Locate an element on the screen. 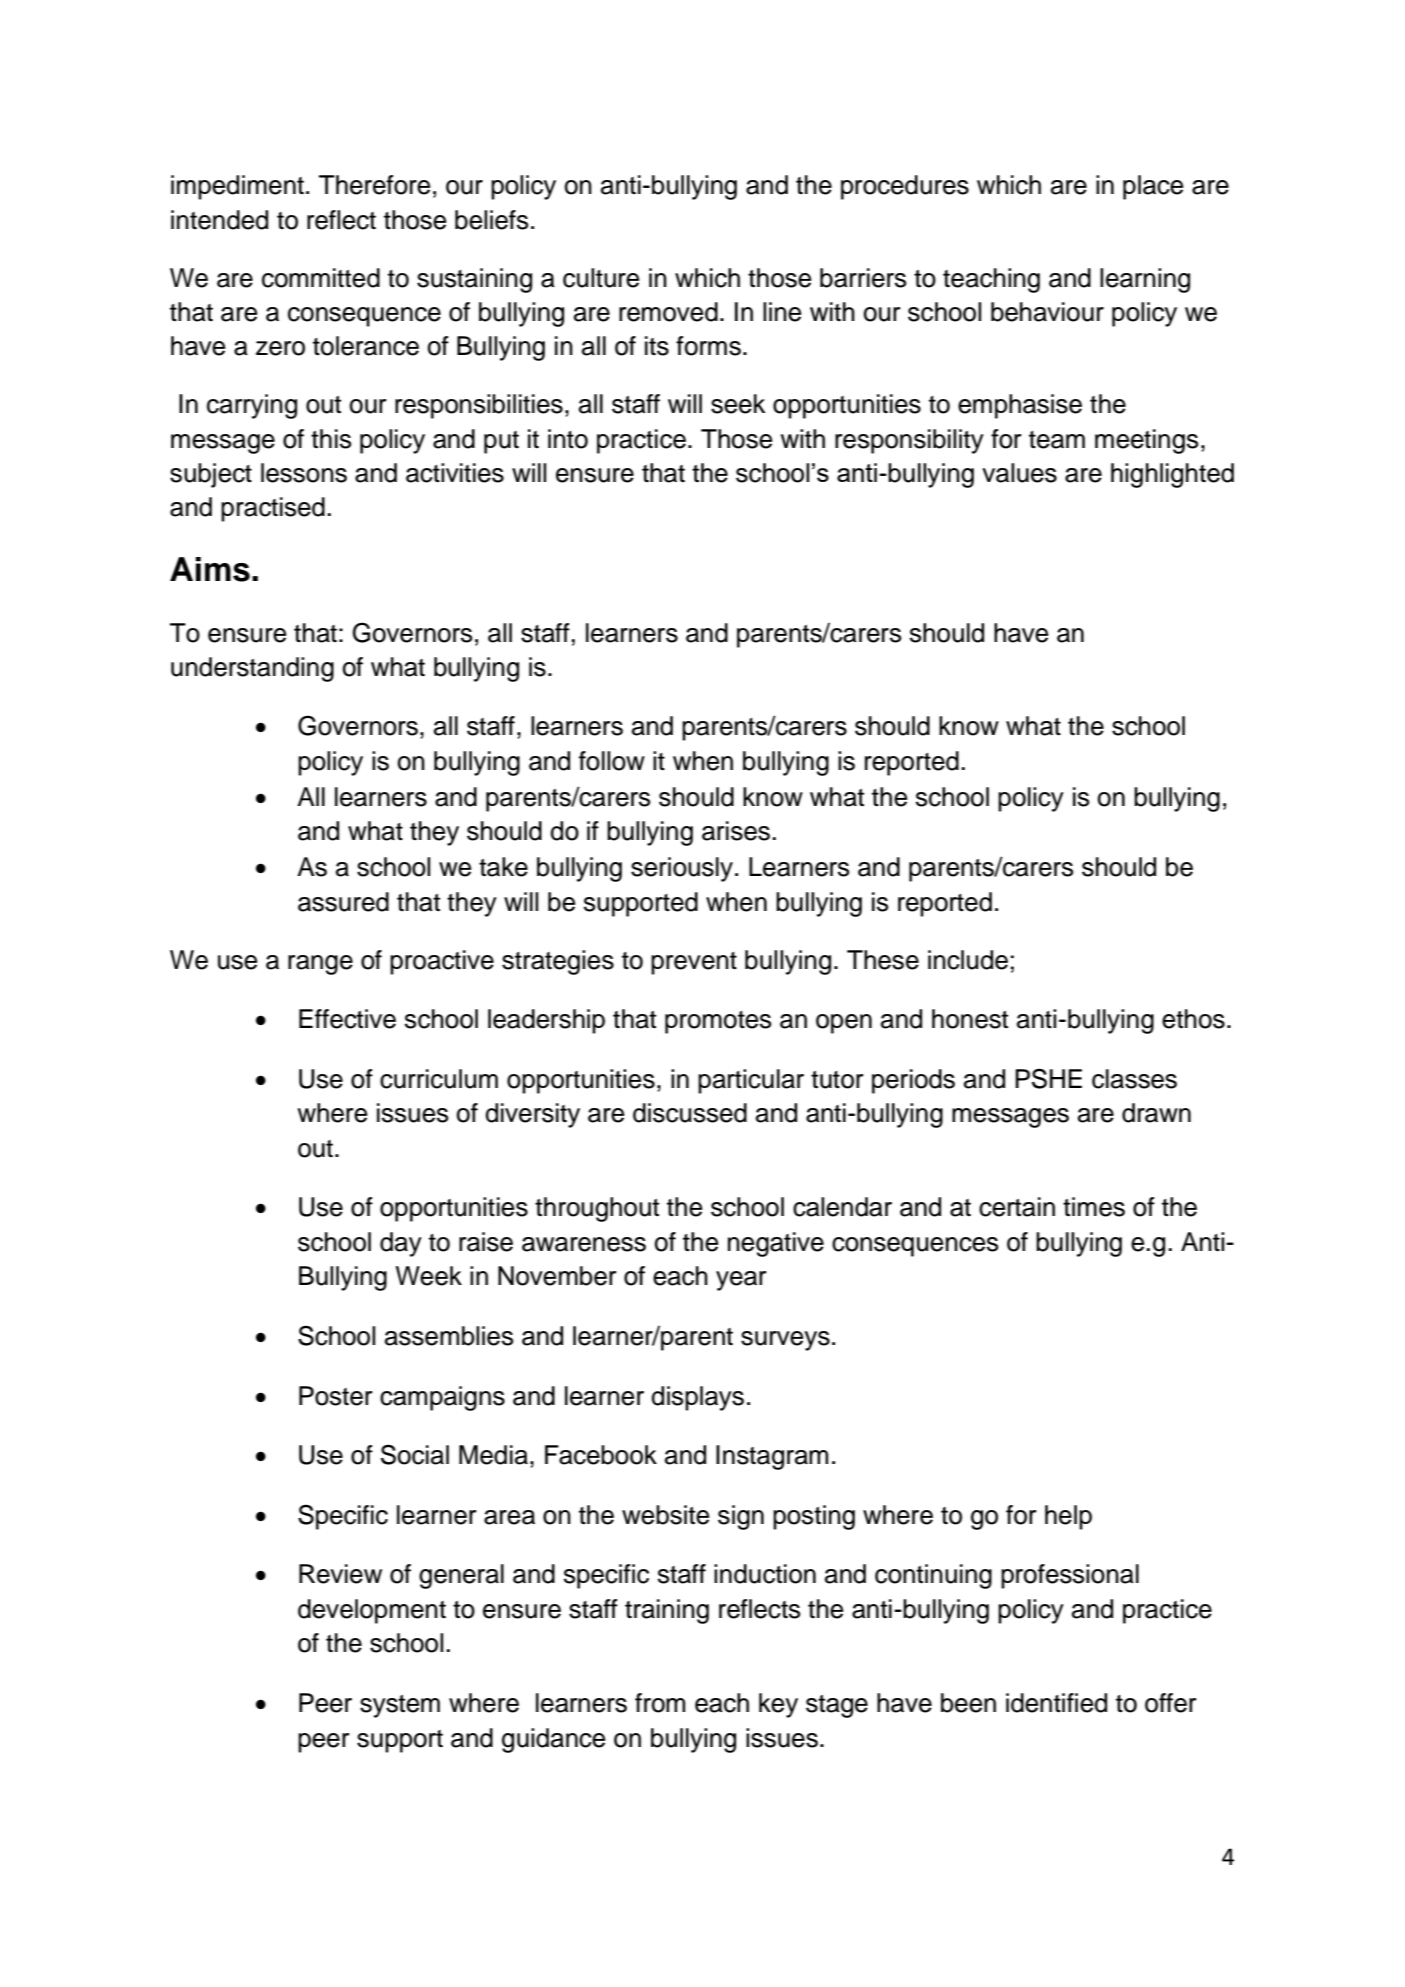  understanding is located at coordinates (252, 669).
